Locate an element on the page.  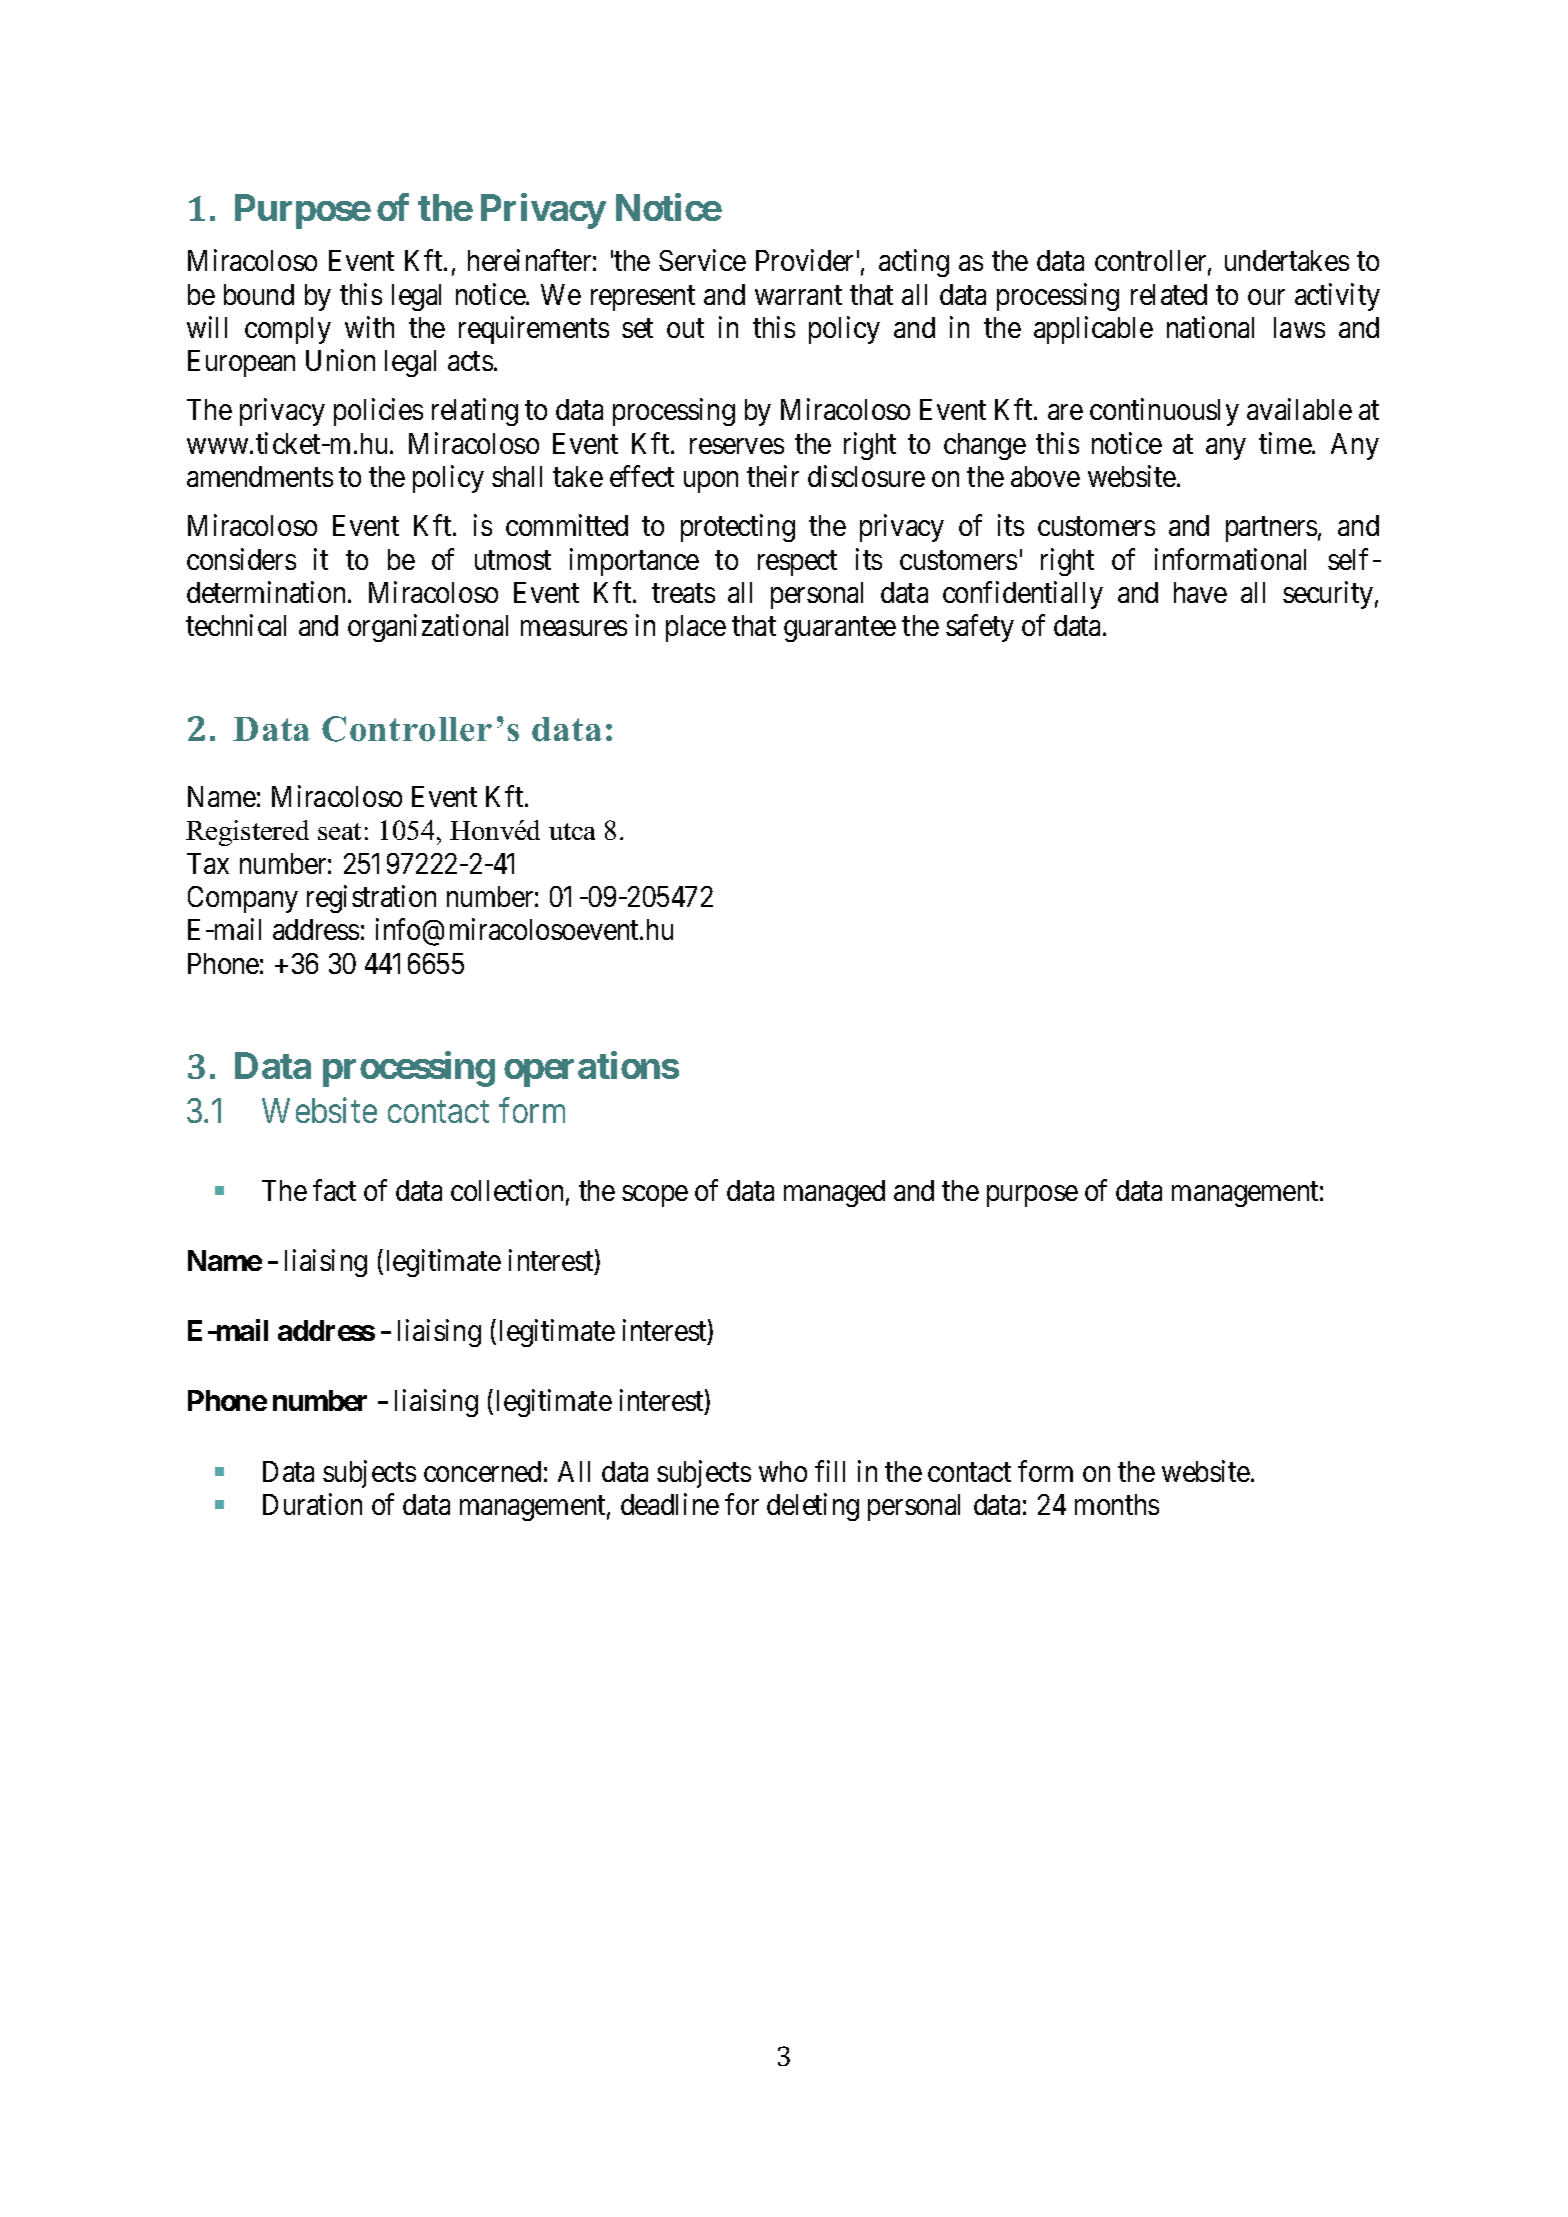
who is located at coordinates (783, 1471).
